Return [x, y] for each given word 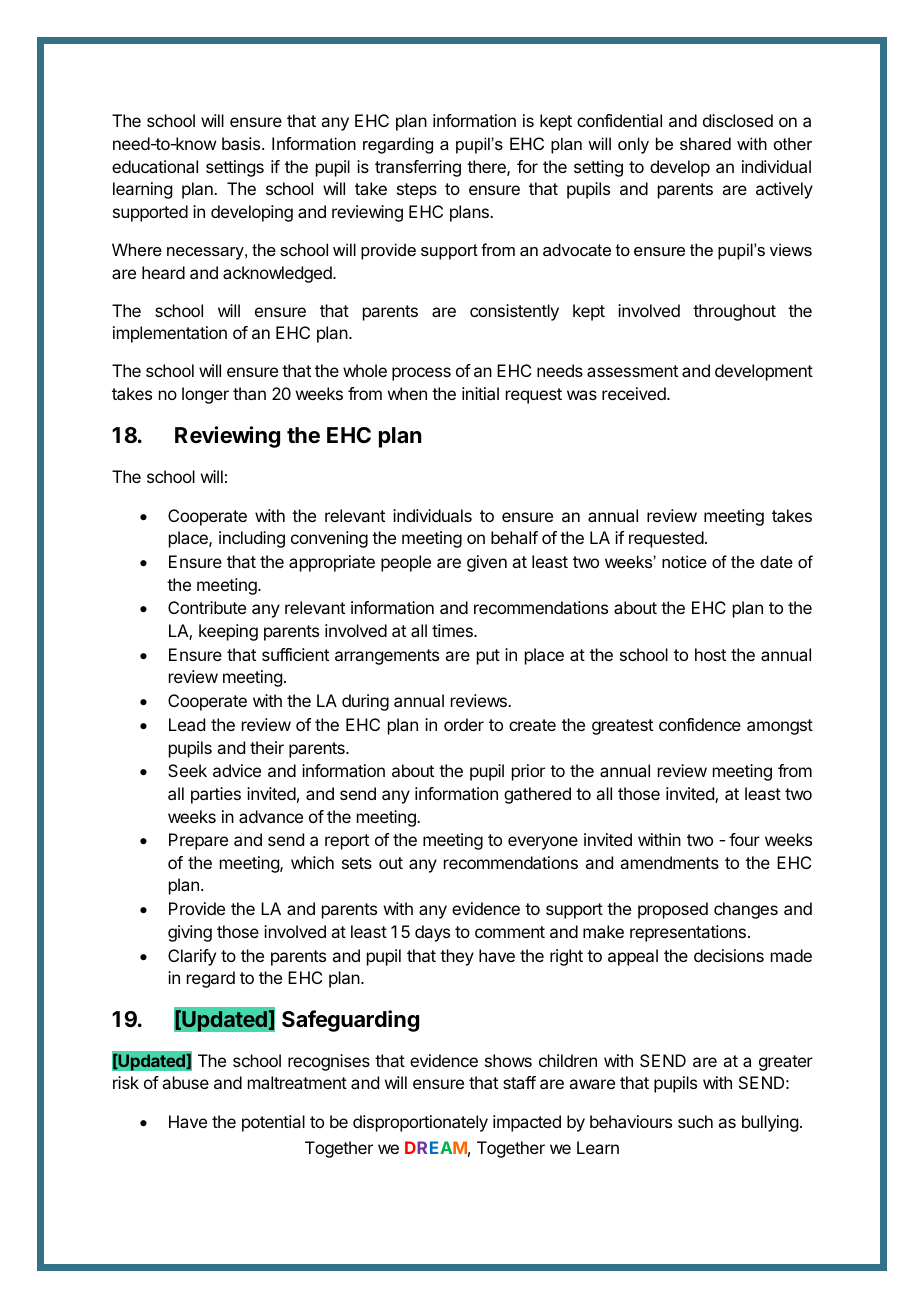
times [453, 630]
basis [242, 143]
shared [705, 143]
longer [205, 395]
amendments [669, 862]
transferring [418, 168]
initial [480, 393]
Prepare [198, 841]
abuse [185, 1082]
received [635, 393]
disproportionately [420, 1123]
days [432, 933]
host [710, 654]
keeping [228, 632]
